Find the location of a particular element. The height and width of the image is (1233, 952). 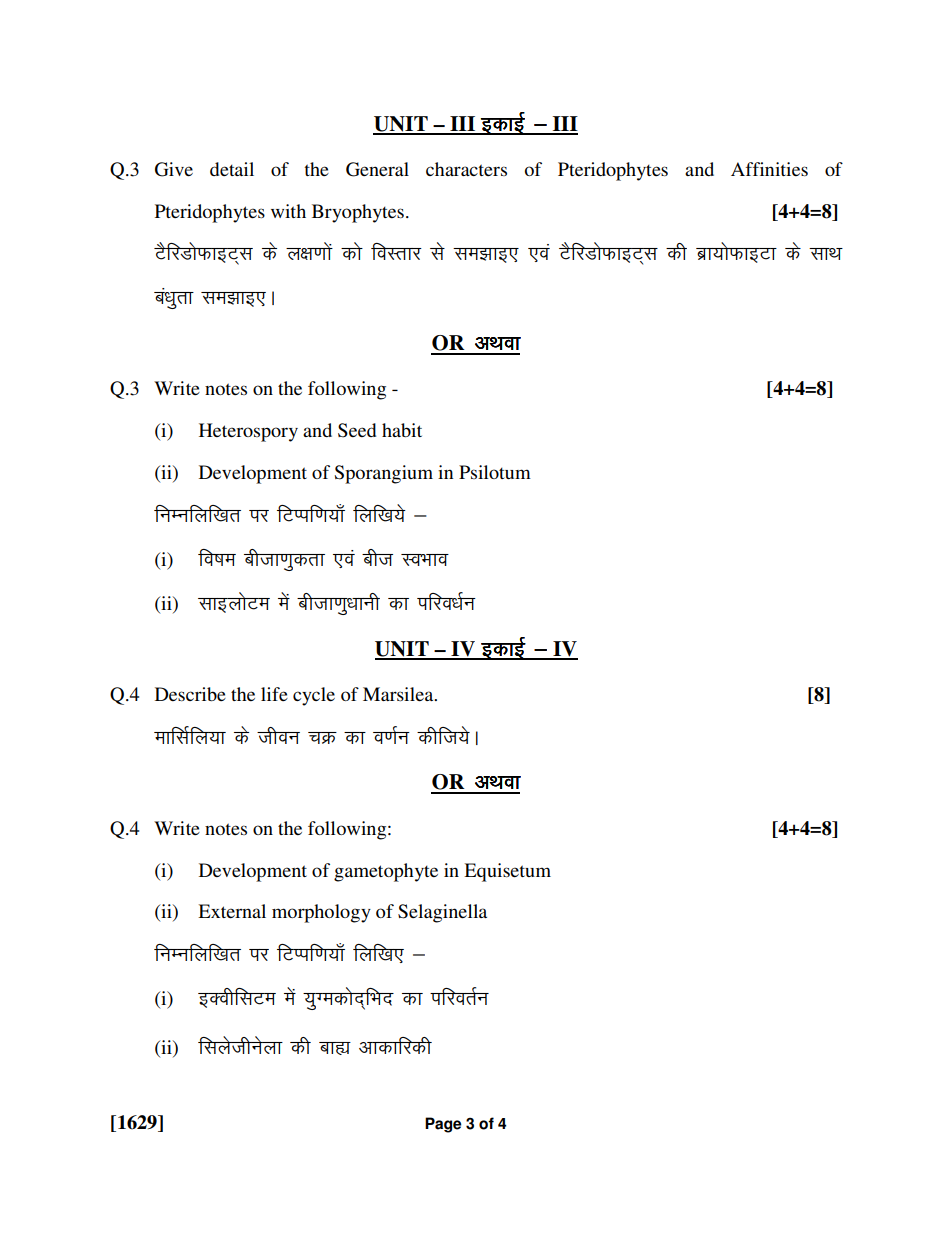

gametophyte is located at coordinates (386, 872).
